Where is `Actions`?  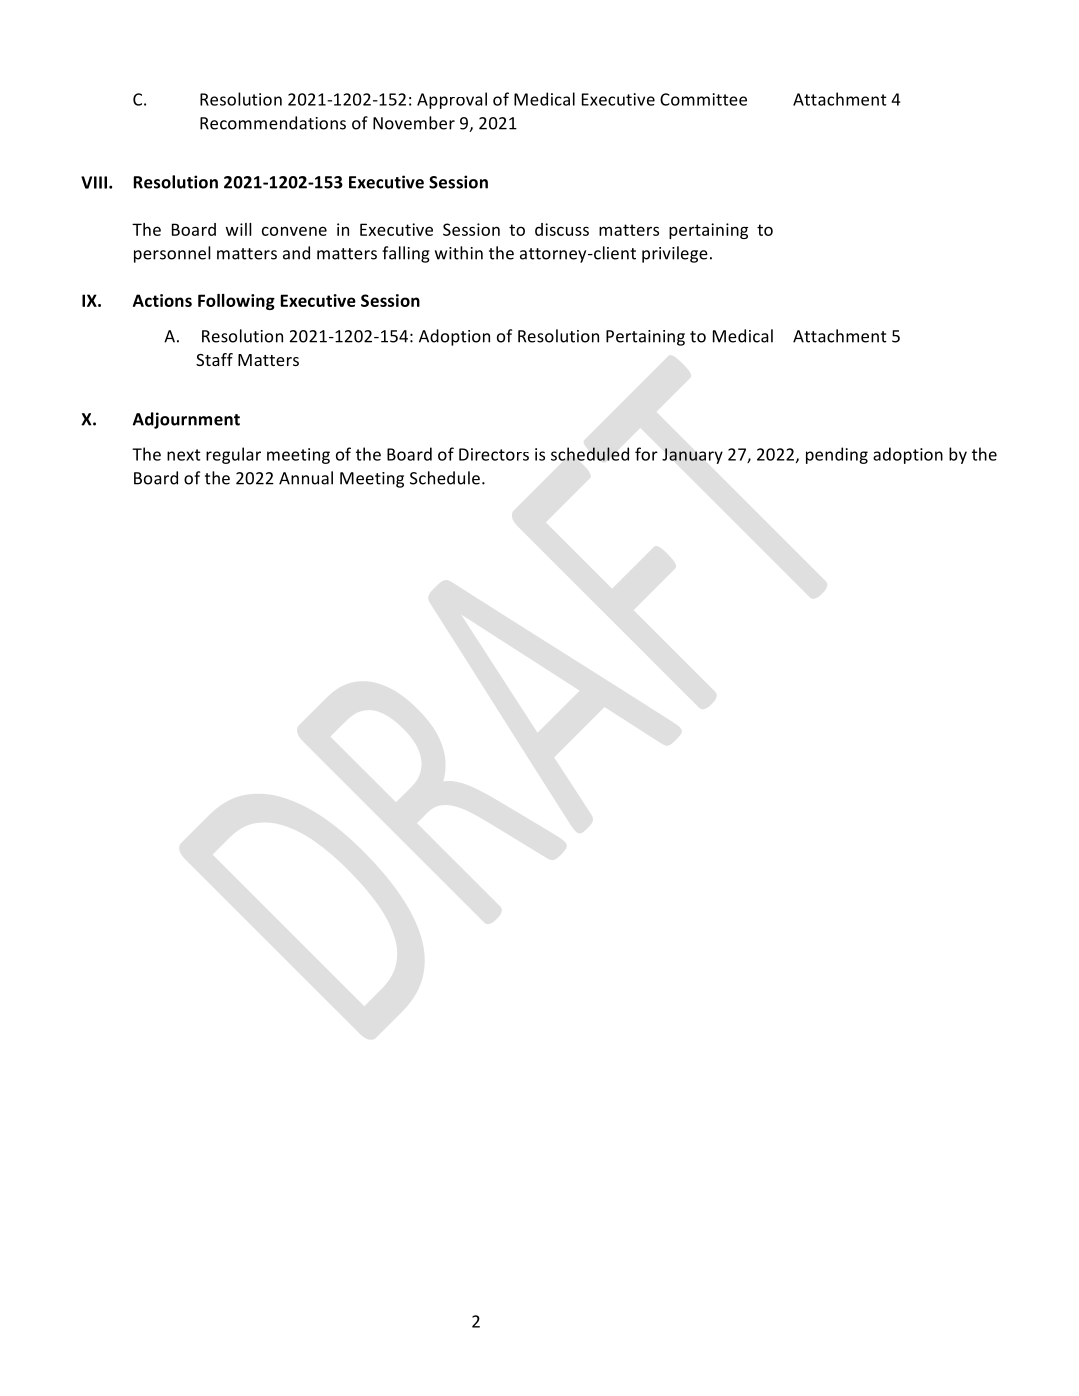
Actions is located at coordinates (162, 300).
